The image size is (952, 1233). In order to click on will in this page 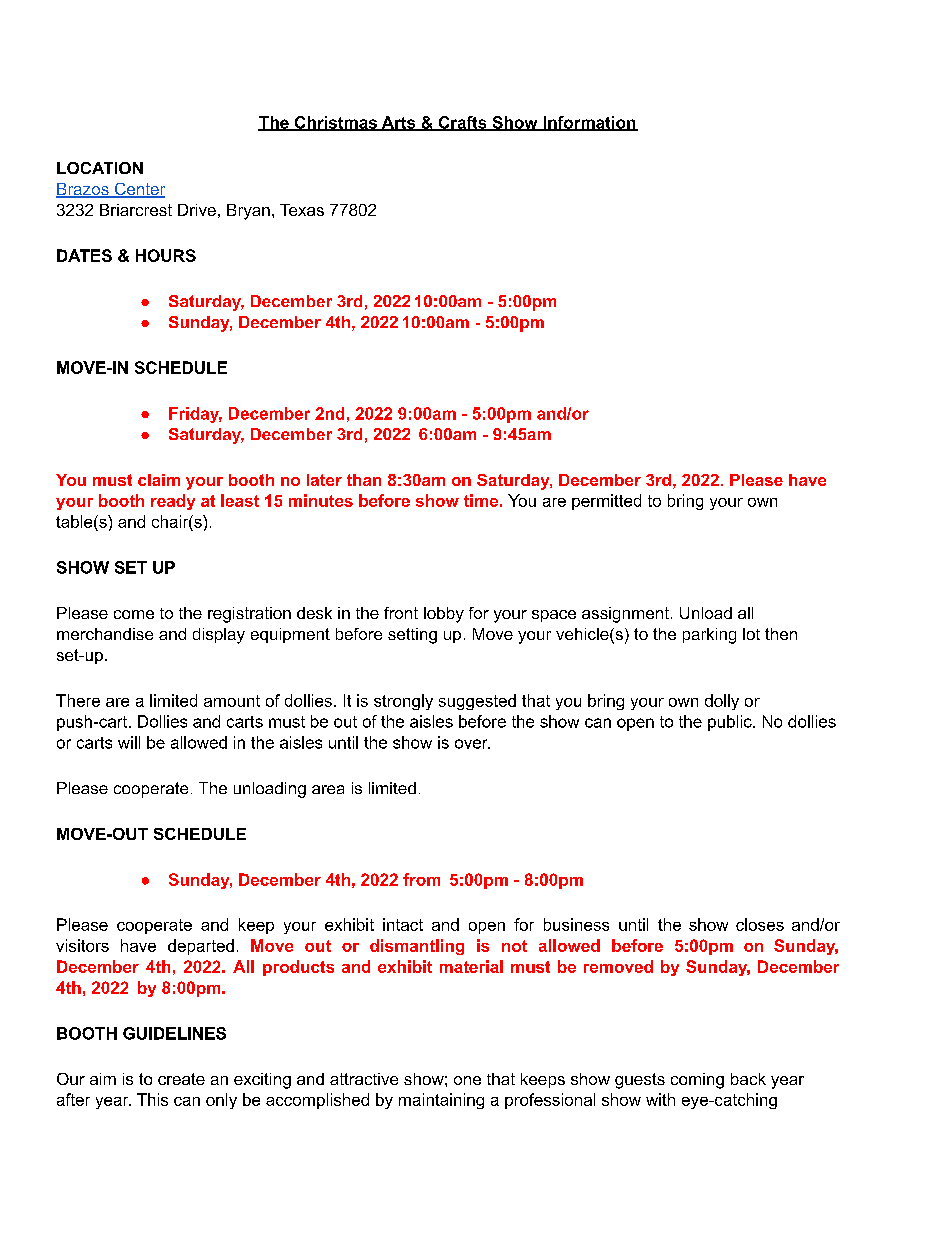, I will do `click(129, 742)`.
